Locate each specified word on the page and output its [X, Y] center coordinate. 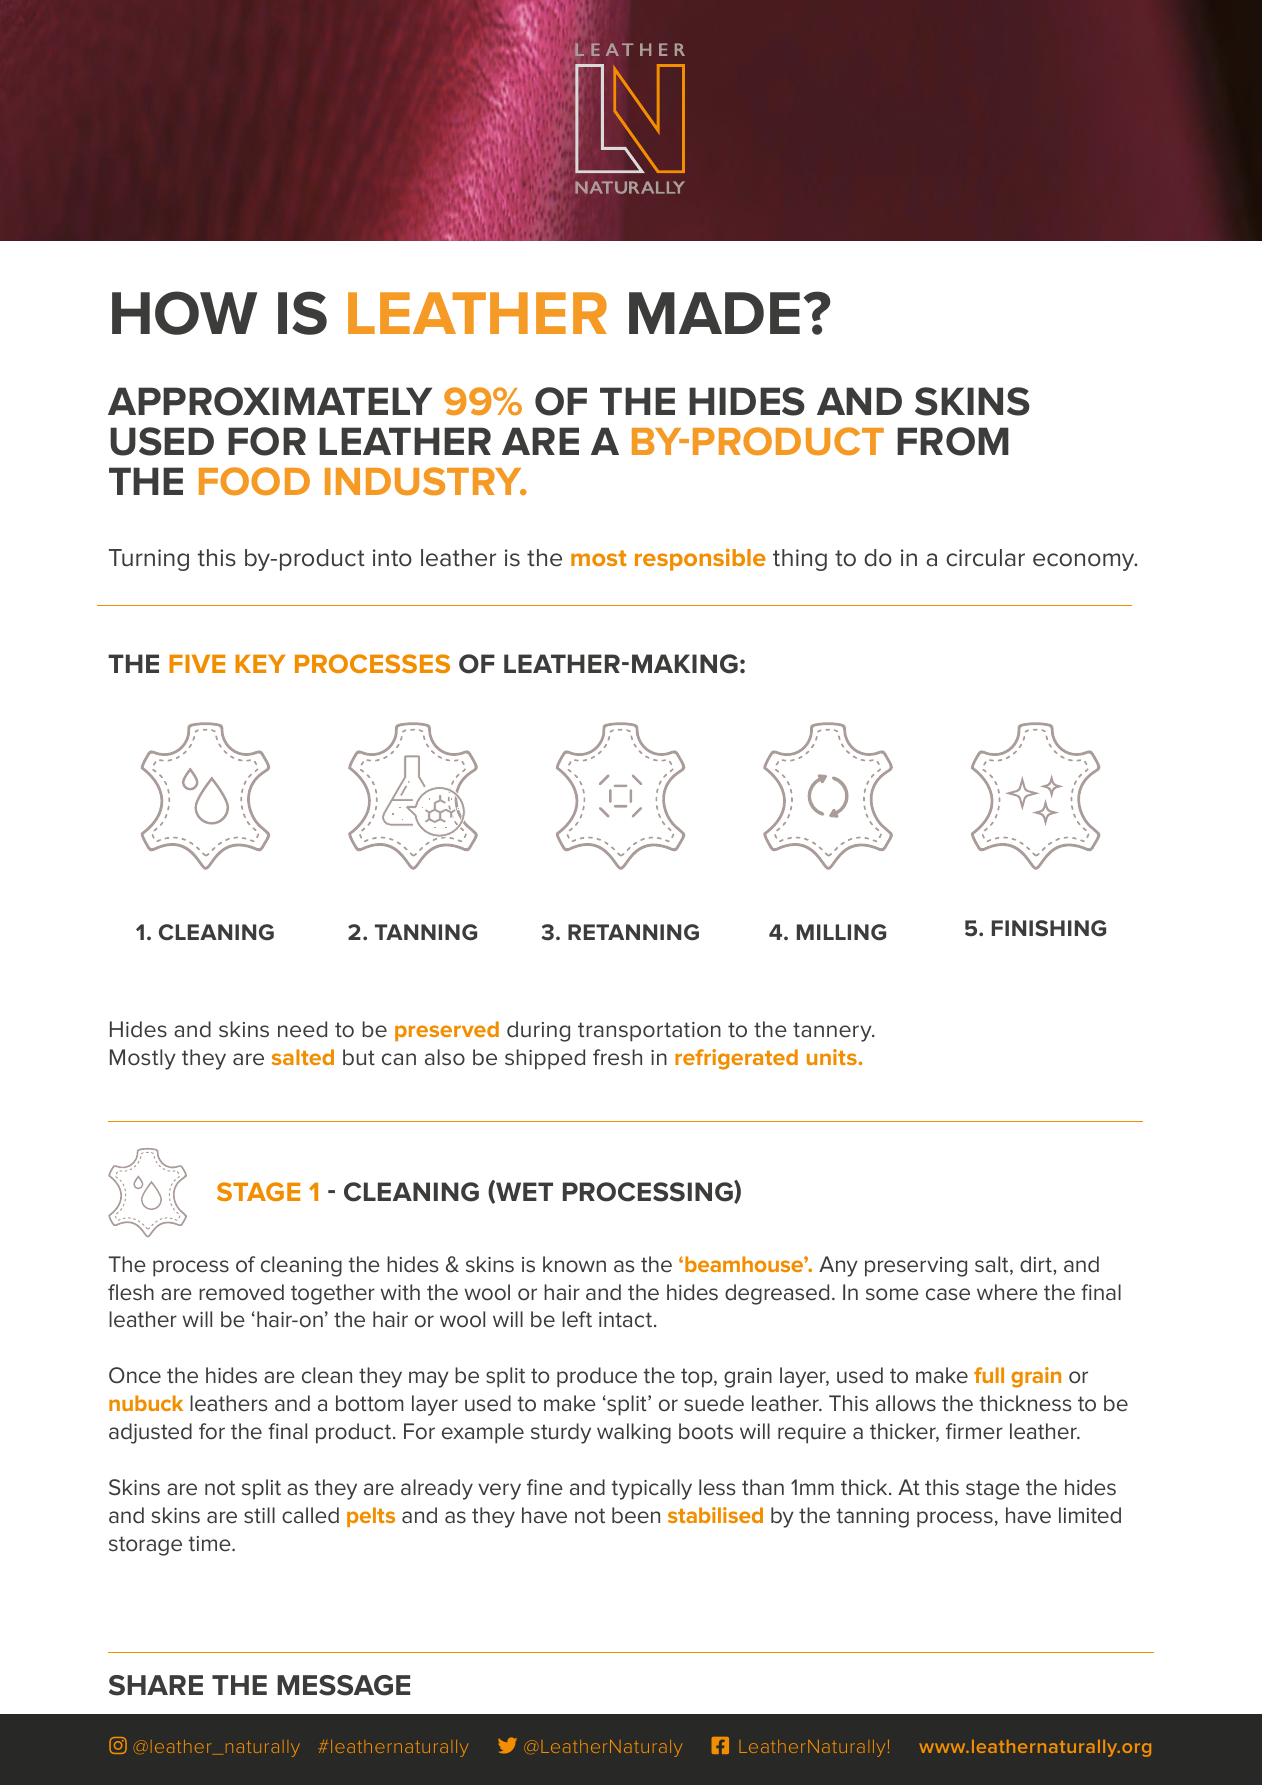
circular [985, 558]
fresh [617, 1057]
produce [597, 1377]
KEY [260, 664]
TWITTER [507, 1745]
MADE [714, 313]
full [989, 1375]
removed [241, 1292]
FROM [953, 441]
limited [1090, 1515]
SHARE [156, 1685]
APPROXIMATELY [270, 401]
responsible [700, 559]
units [832, 1057]
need [302, 1029]
